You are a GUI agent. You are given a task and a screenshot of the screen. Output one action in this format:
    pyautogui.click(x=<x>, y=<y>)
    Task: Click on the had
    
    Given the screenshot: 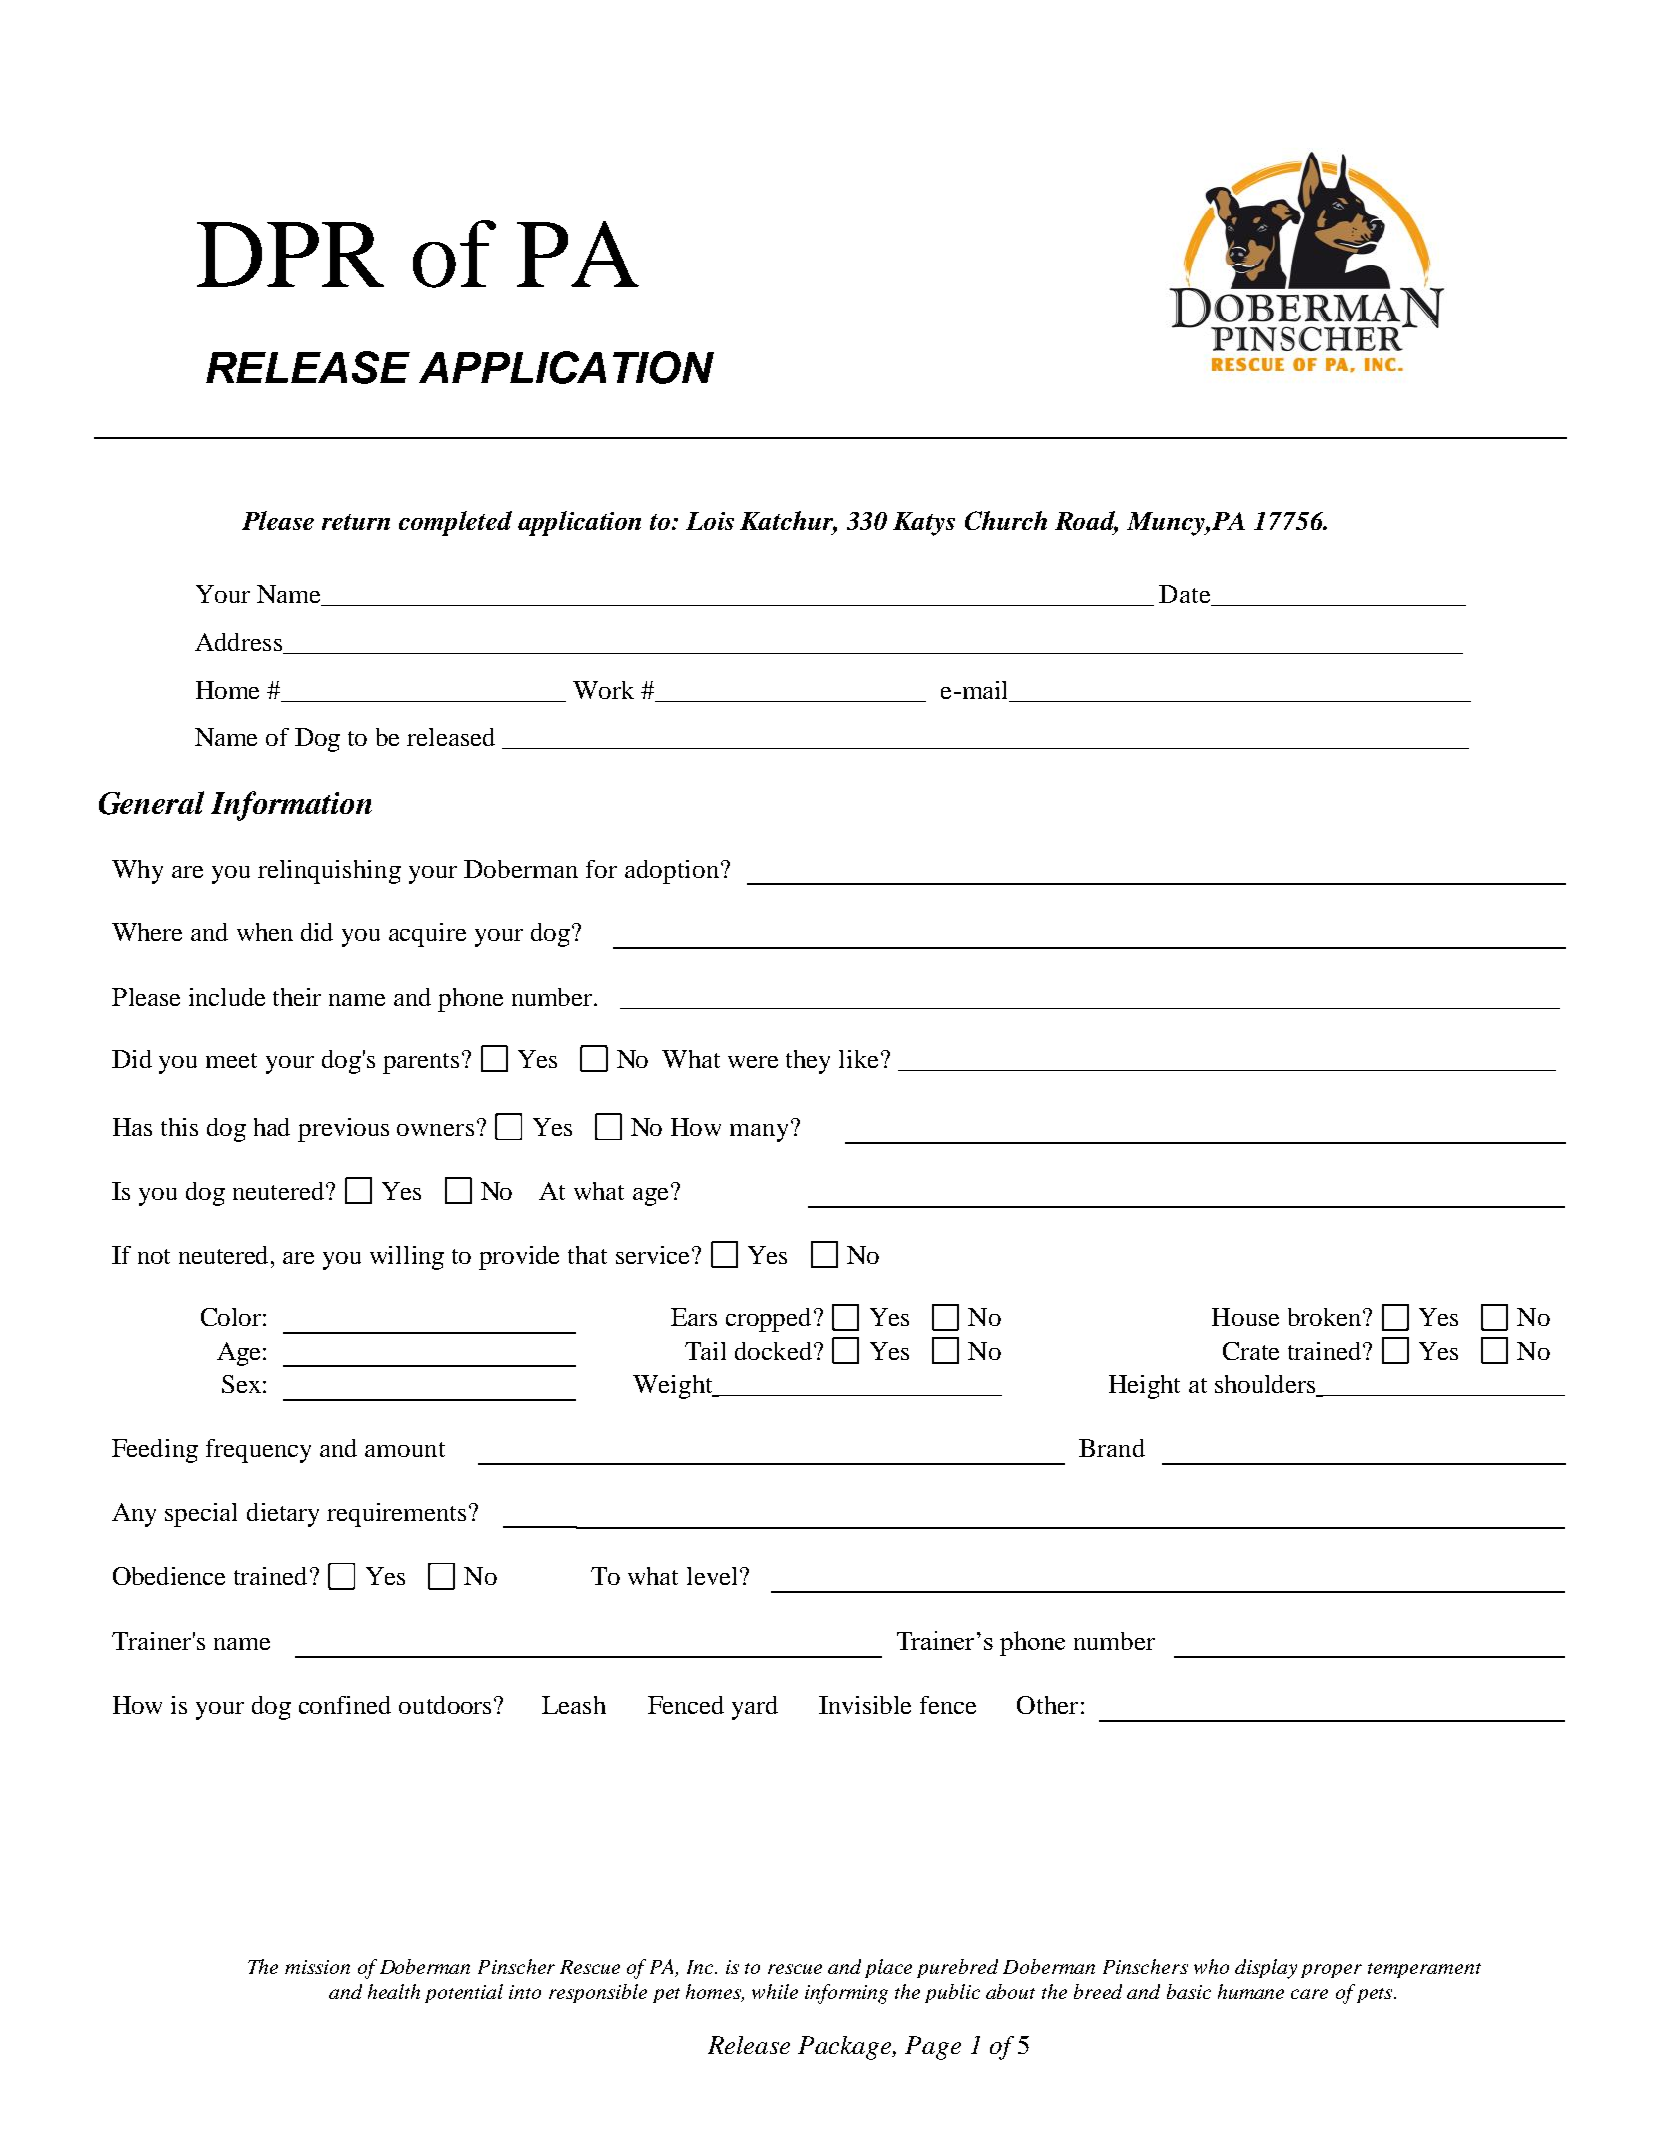 What is the action you would take?
    pyautogui.click(x=272, y=1127)
